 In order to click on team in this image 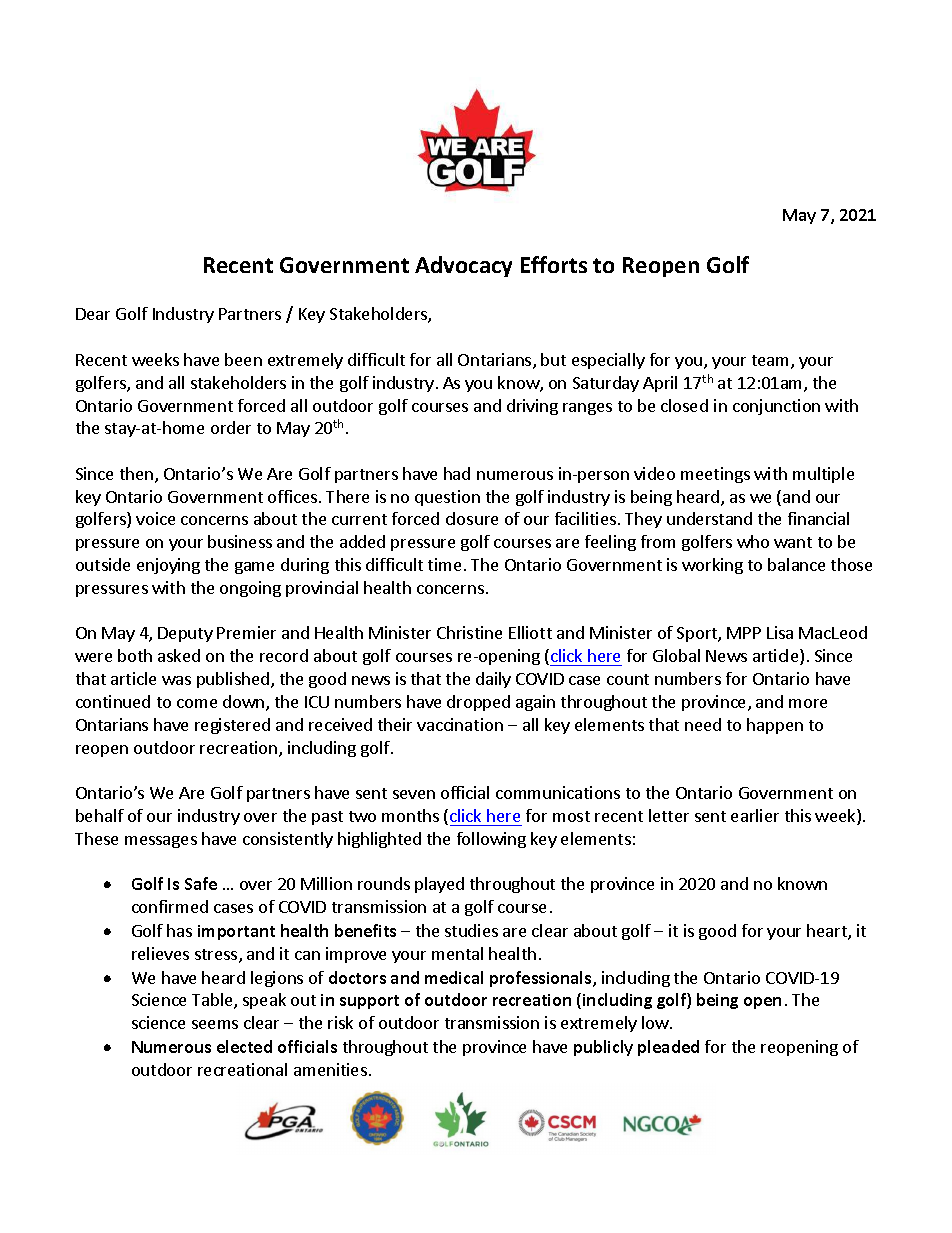, I will do `click(772, 362)`.
